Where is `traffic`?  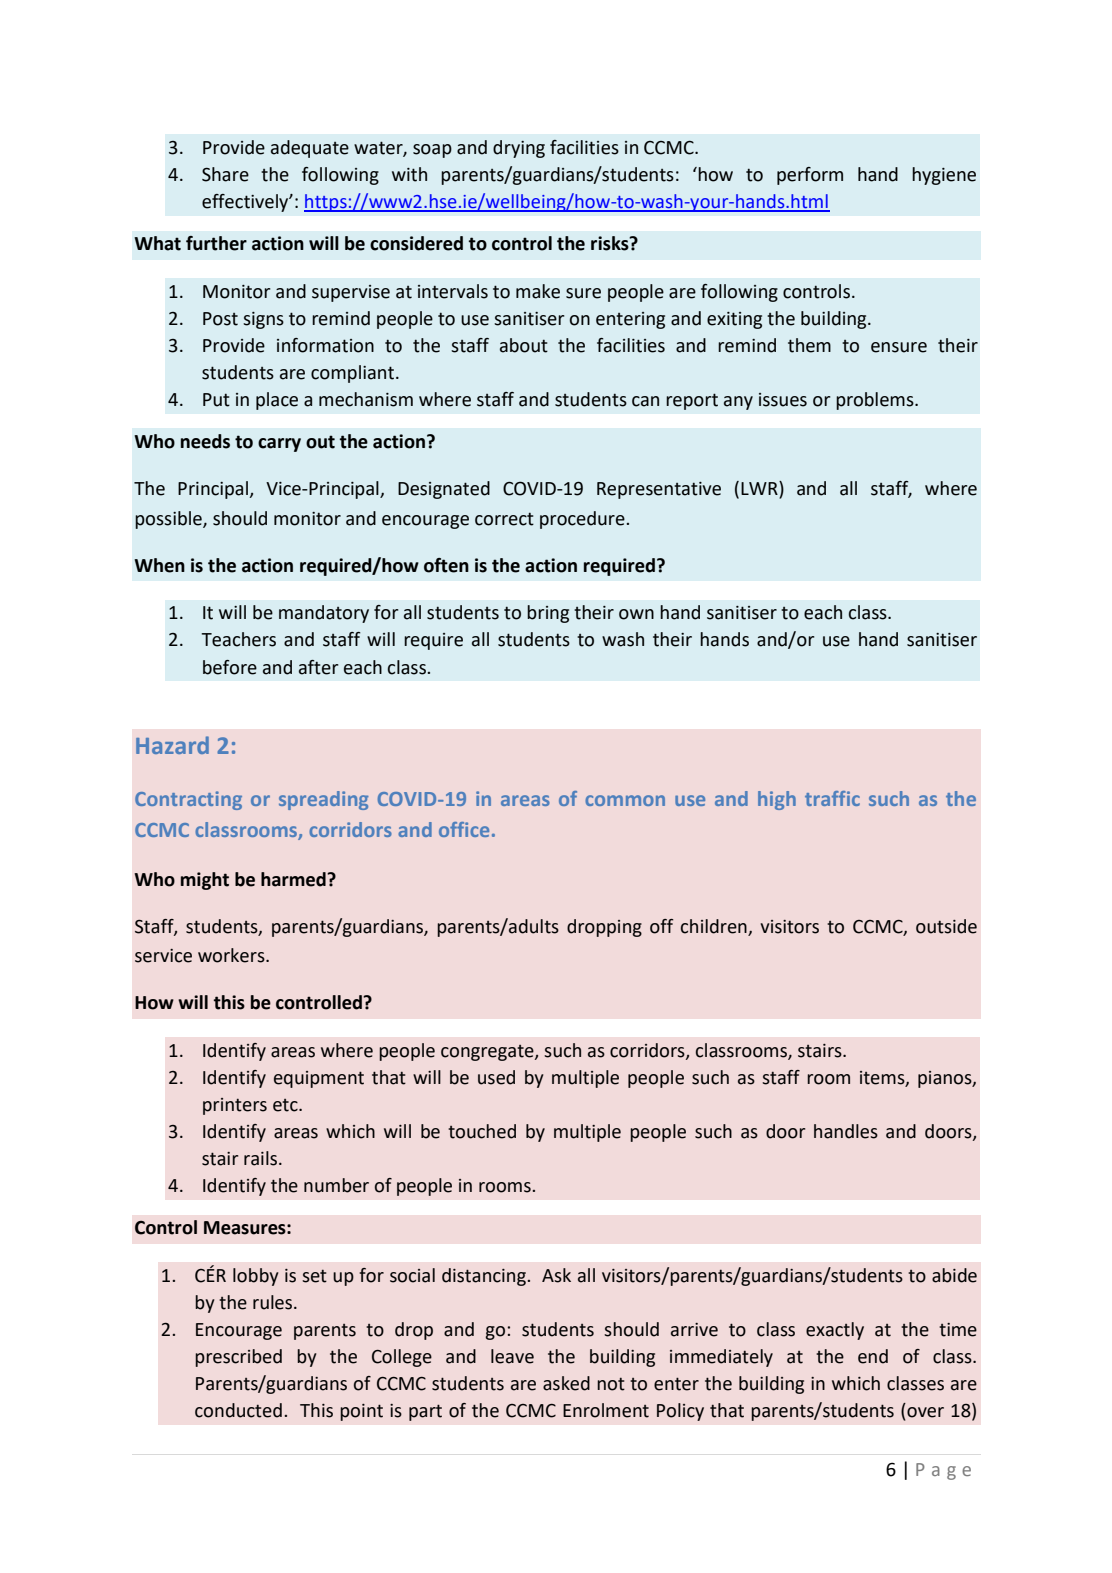
traffic is located at coordinates (832, 798).
